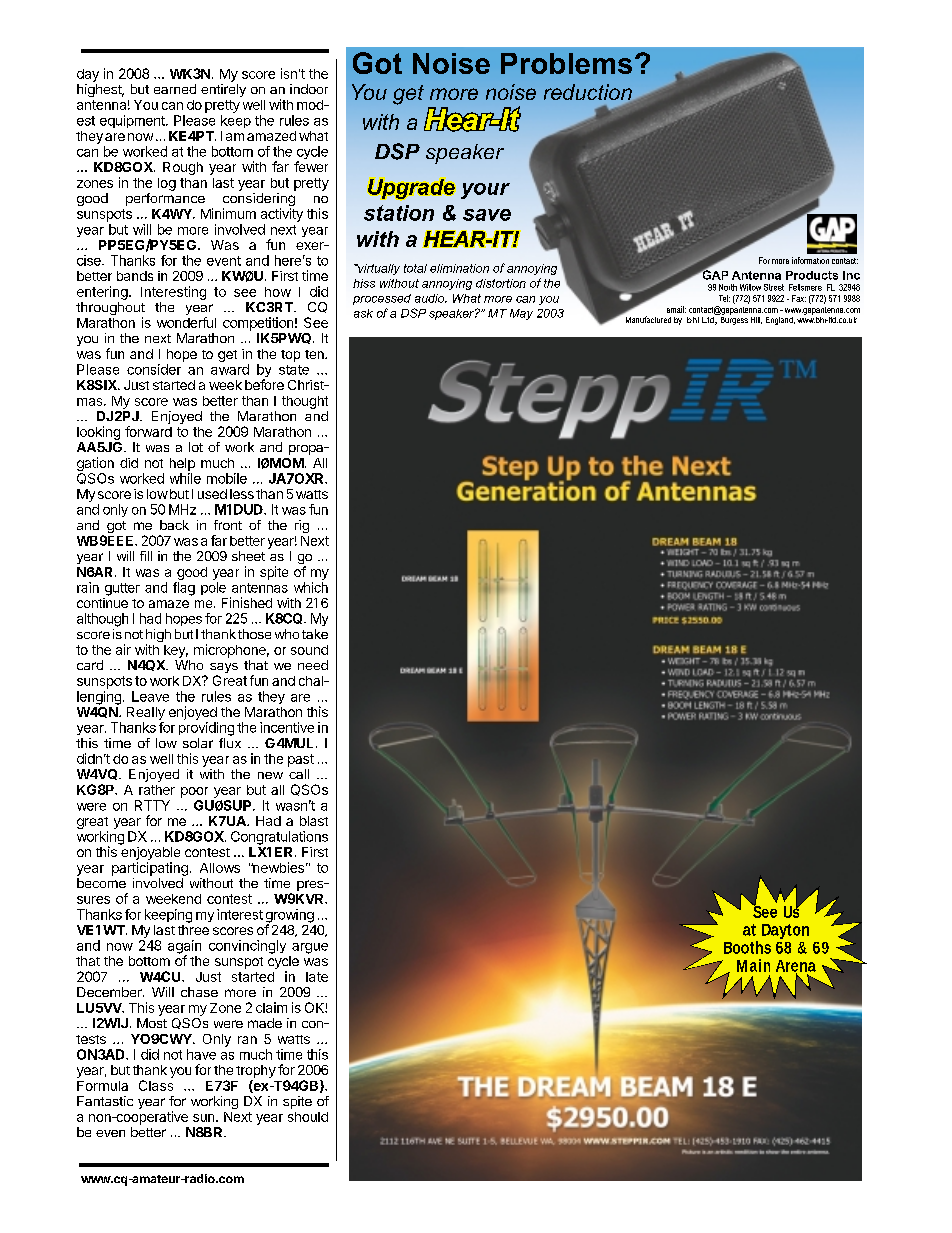 The image size is (952, 1233). I want to click on thought, so click(305, 402).
